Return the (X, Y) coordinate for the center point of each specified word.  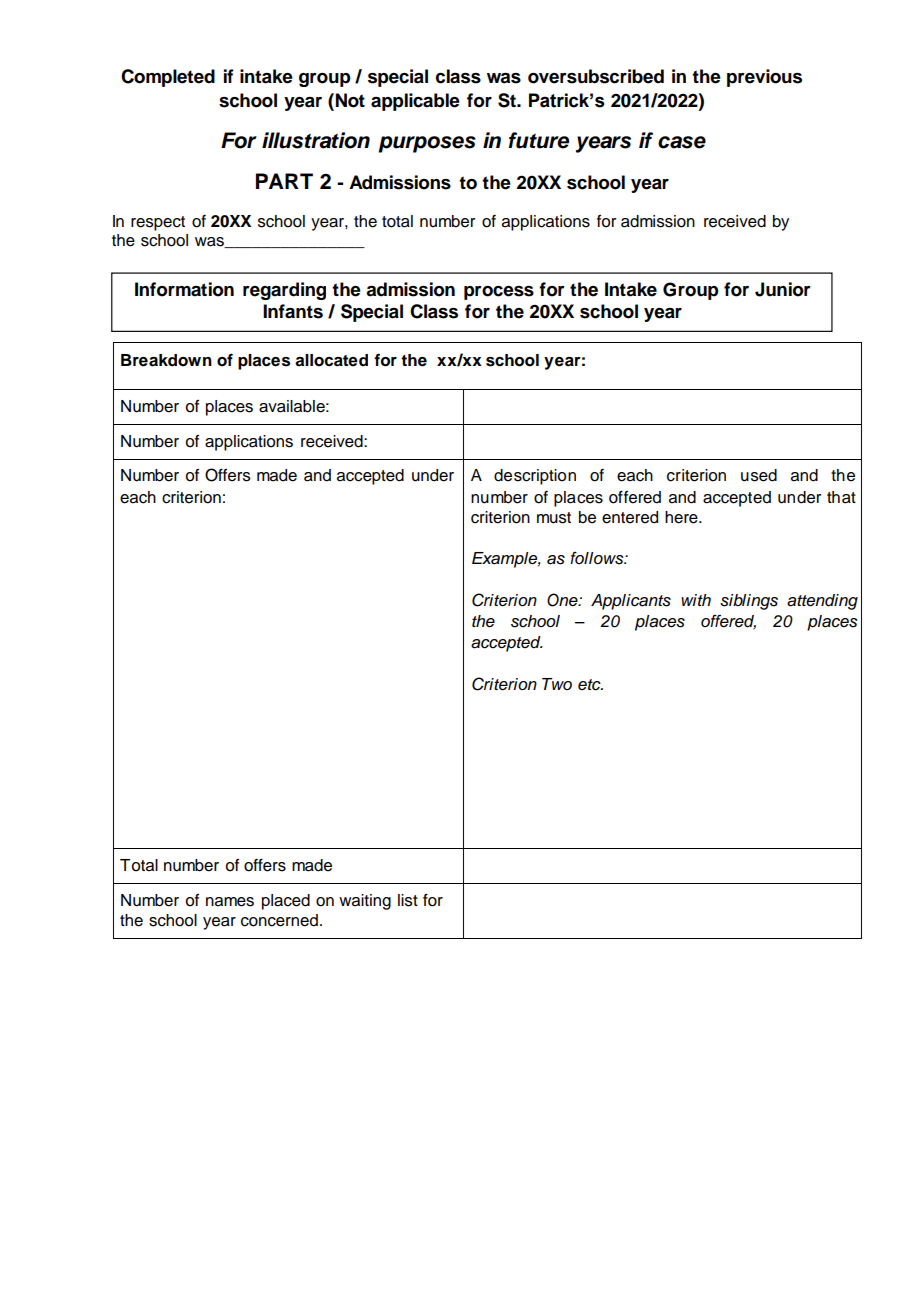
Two (557, 684)
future (539, 140)
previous (764, 78)
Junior (783, 289)
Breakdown (166, 360)
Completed (168, 78)
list (408, 900)
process (499, 293)
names (230, 902)
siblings (749, 602)
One (563, 600)
